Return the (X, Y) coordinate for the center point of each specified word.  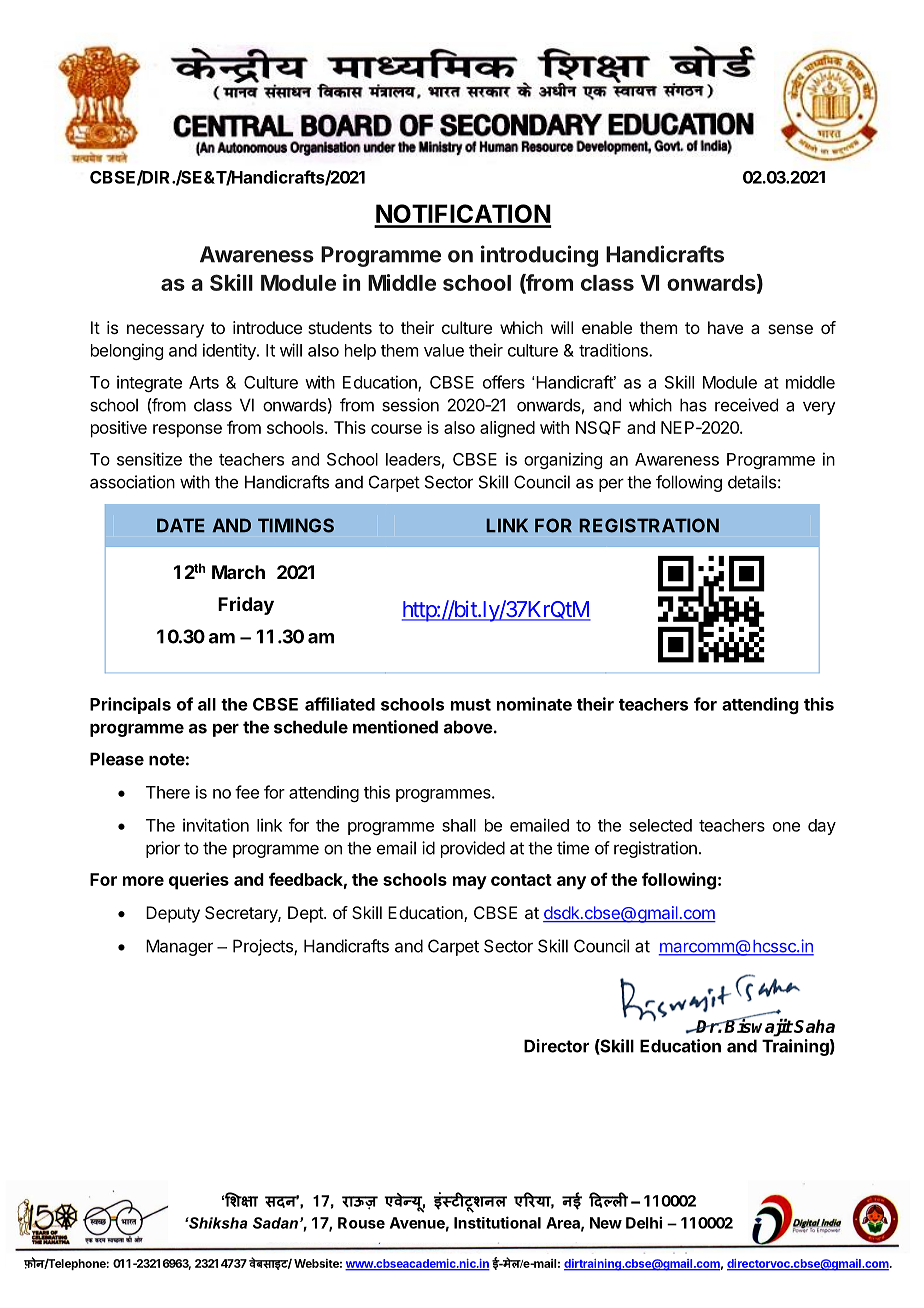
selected (660, 825)
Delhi (644, 1222)
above (468, 727)
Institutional (497, 1222)
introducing (539, 256)
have (725, 327)
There (168, 792)
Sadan (275, 1223)
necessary (165, 331)
